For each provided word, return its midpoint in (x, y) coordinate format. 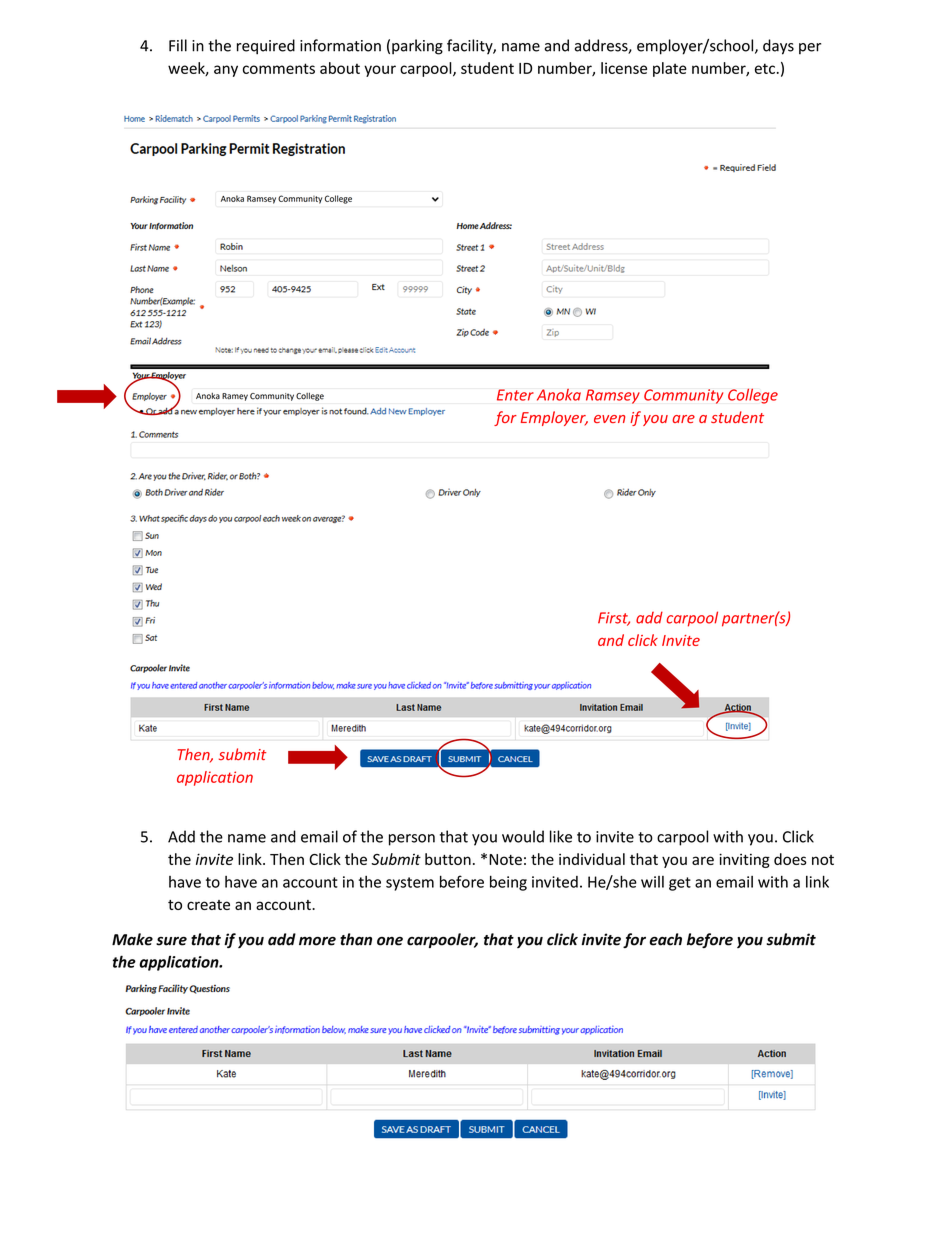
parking (417, 47)
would (523, 836)
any (226, 71)
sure (171, 941)
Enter (515, 395)
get (680, 884)
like (561, 836)
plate (670, 69)
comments (279, 68)
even (609, 419)
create (208, 905)
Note (505, 859)
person (412, 840)
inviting (744, 860)
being (508, 883)
